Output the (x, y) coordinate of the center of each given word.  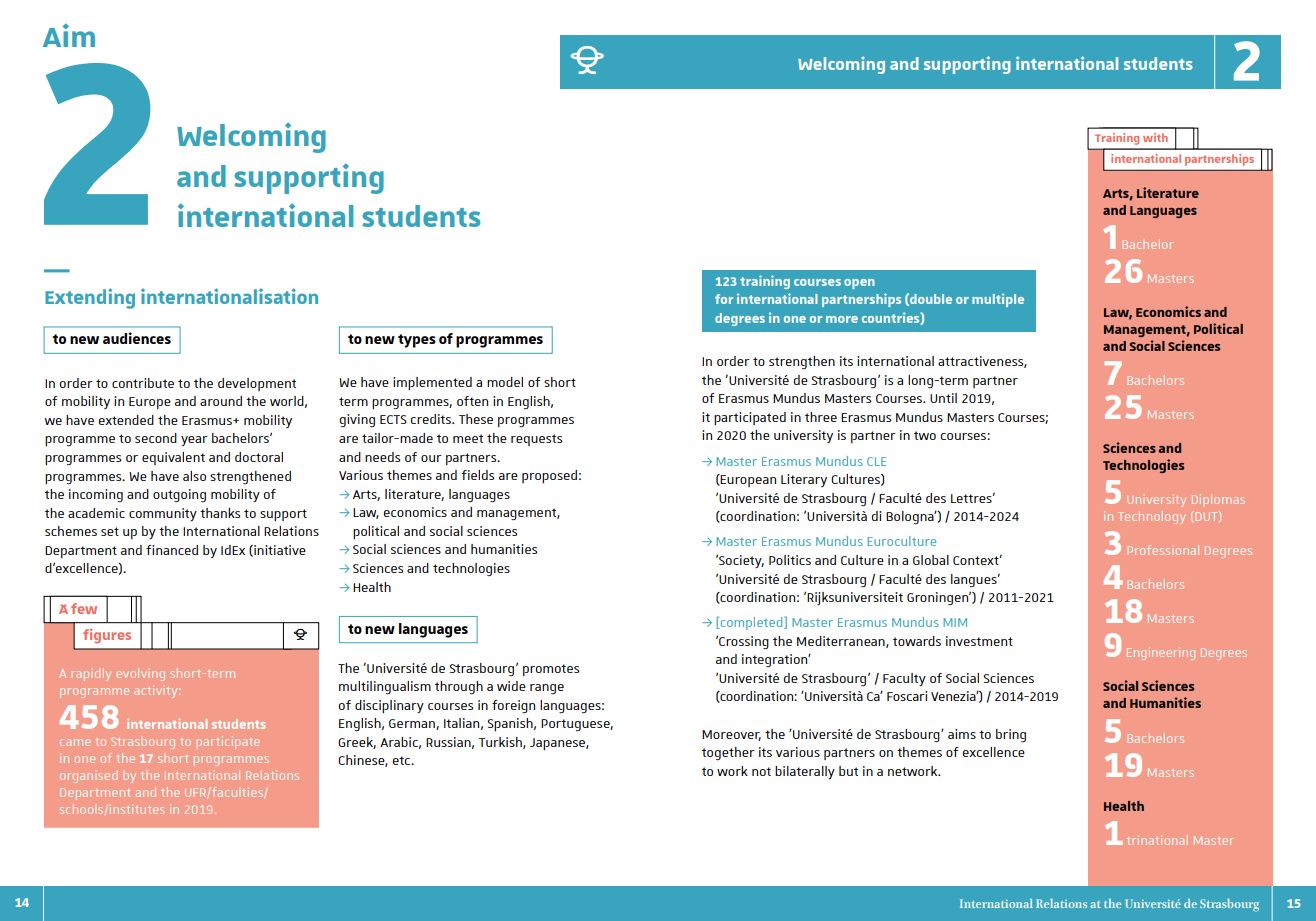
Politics (790, 560)
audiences (137, 338)
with (1155, 137)
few (84, 608)
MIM (955, 622)
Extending (90, 298)
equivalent (173, 458)
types (417, 341)
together (728, 753)
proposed (549, 476)
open (859, 284)
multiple (998, 300)
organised (89, 776)
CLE (876, 461)
